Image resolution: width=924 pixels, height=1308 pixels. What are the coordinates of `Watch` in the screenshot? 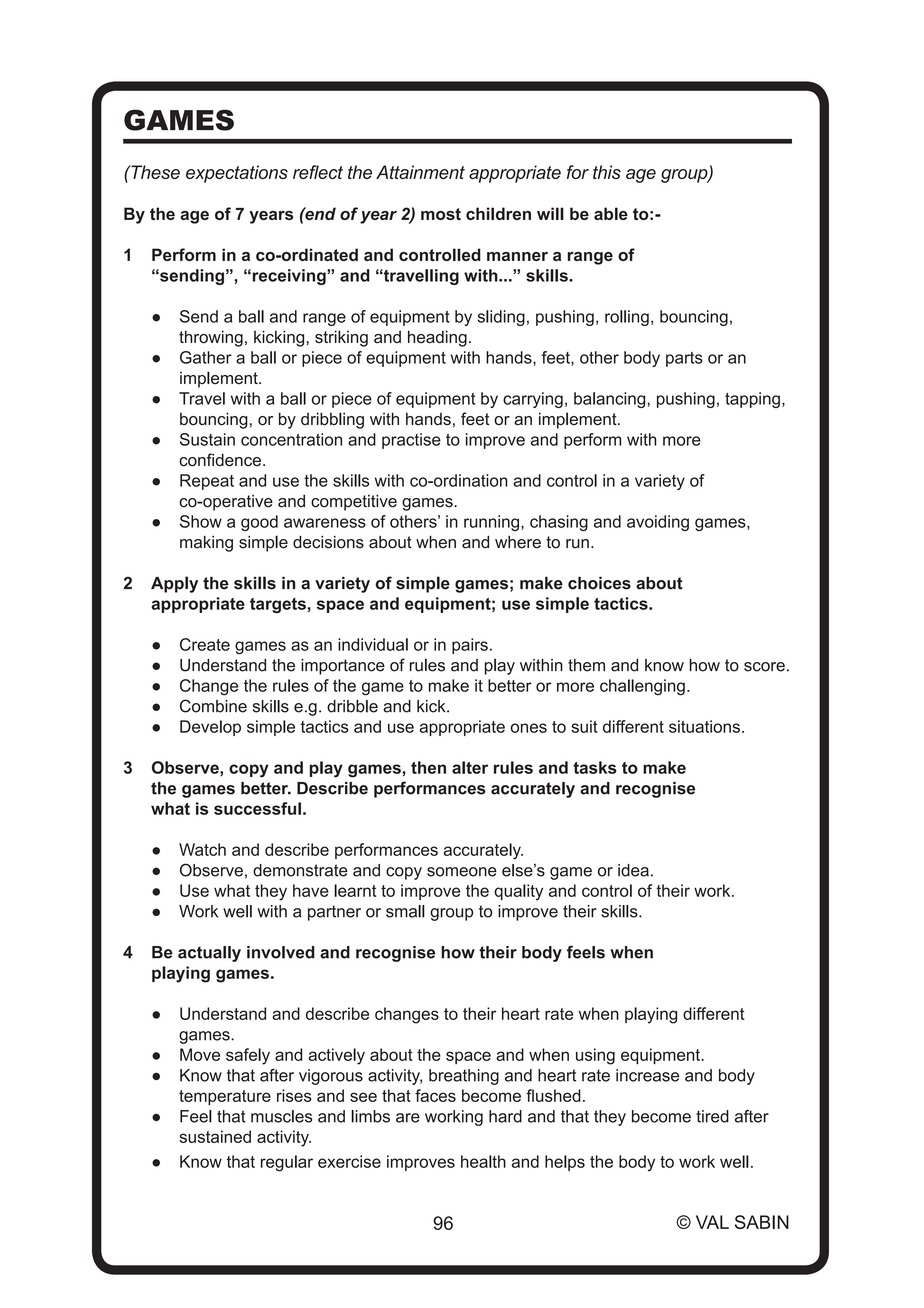 It's located at (202, 849).
